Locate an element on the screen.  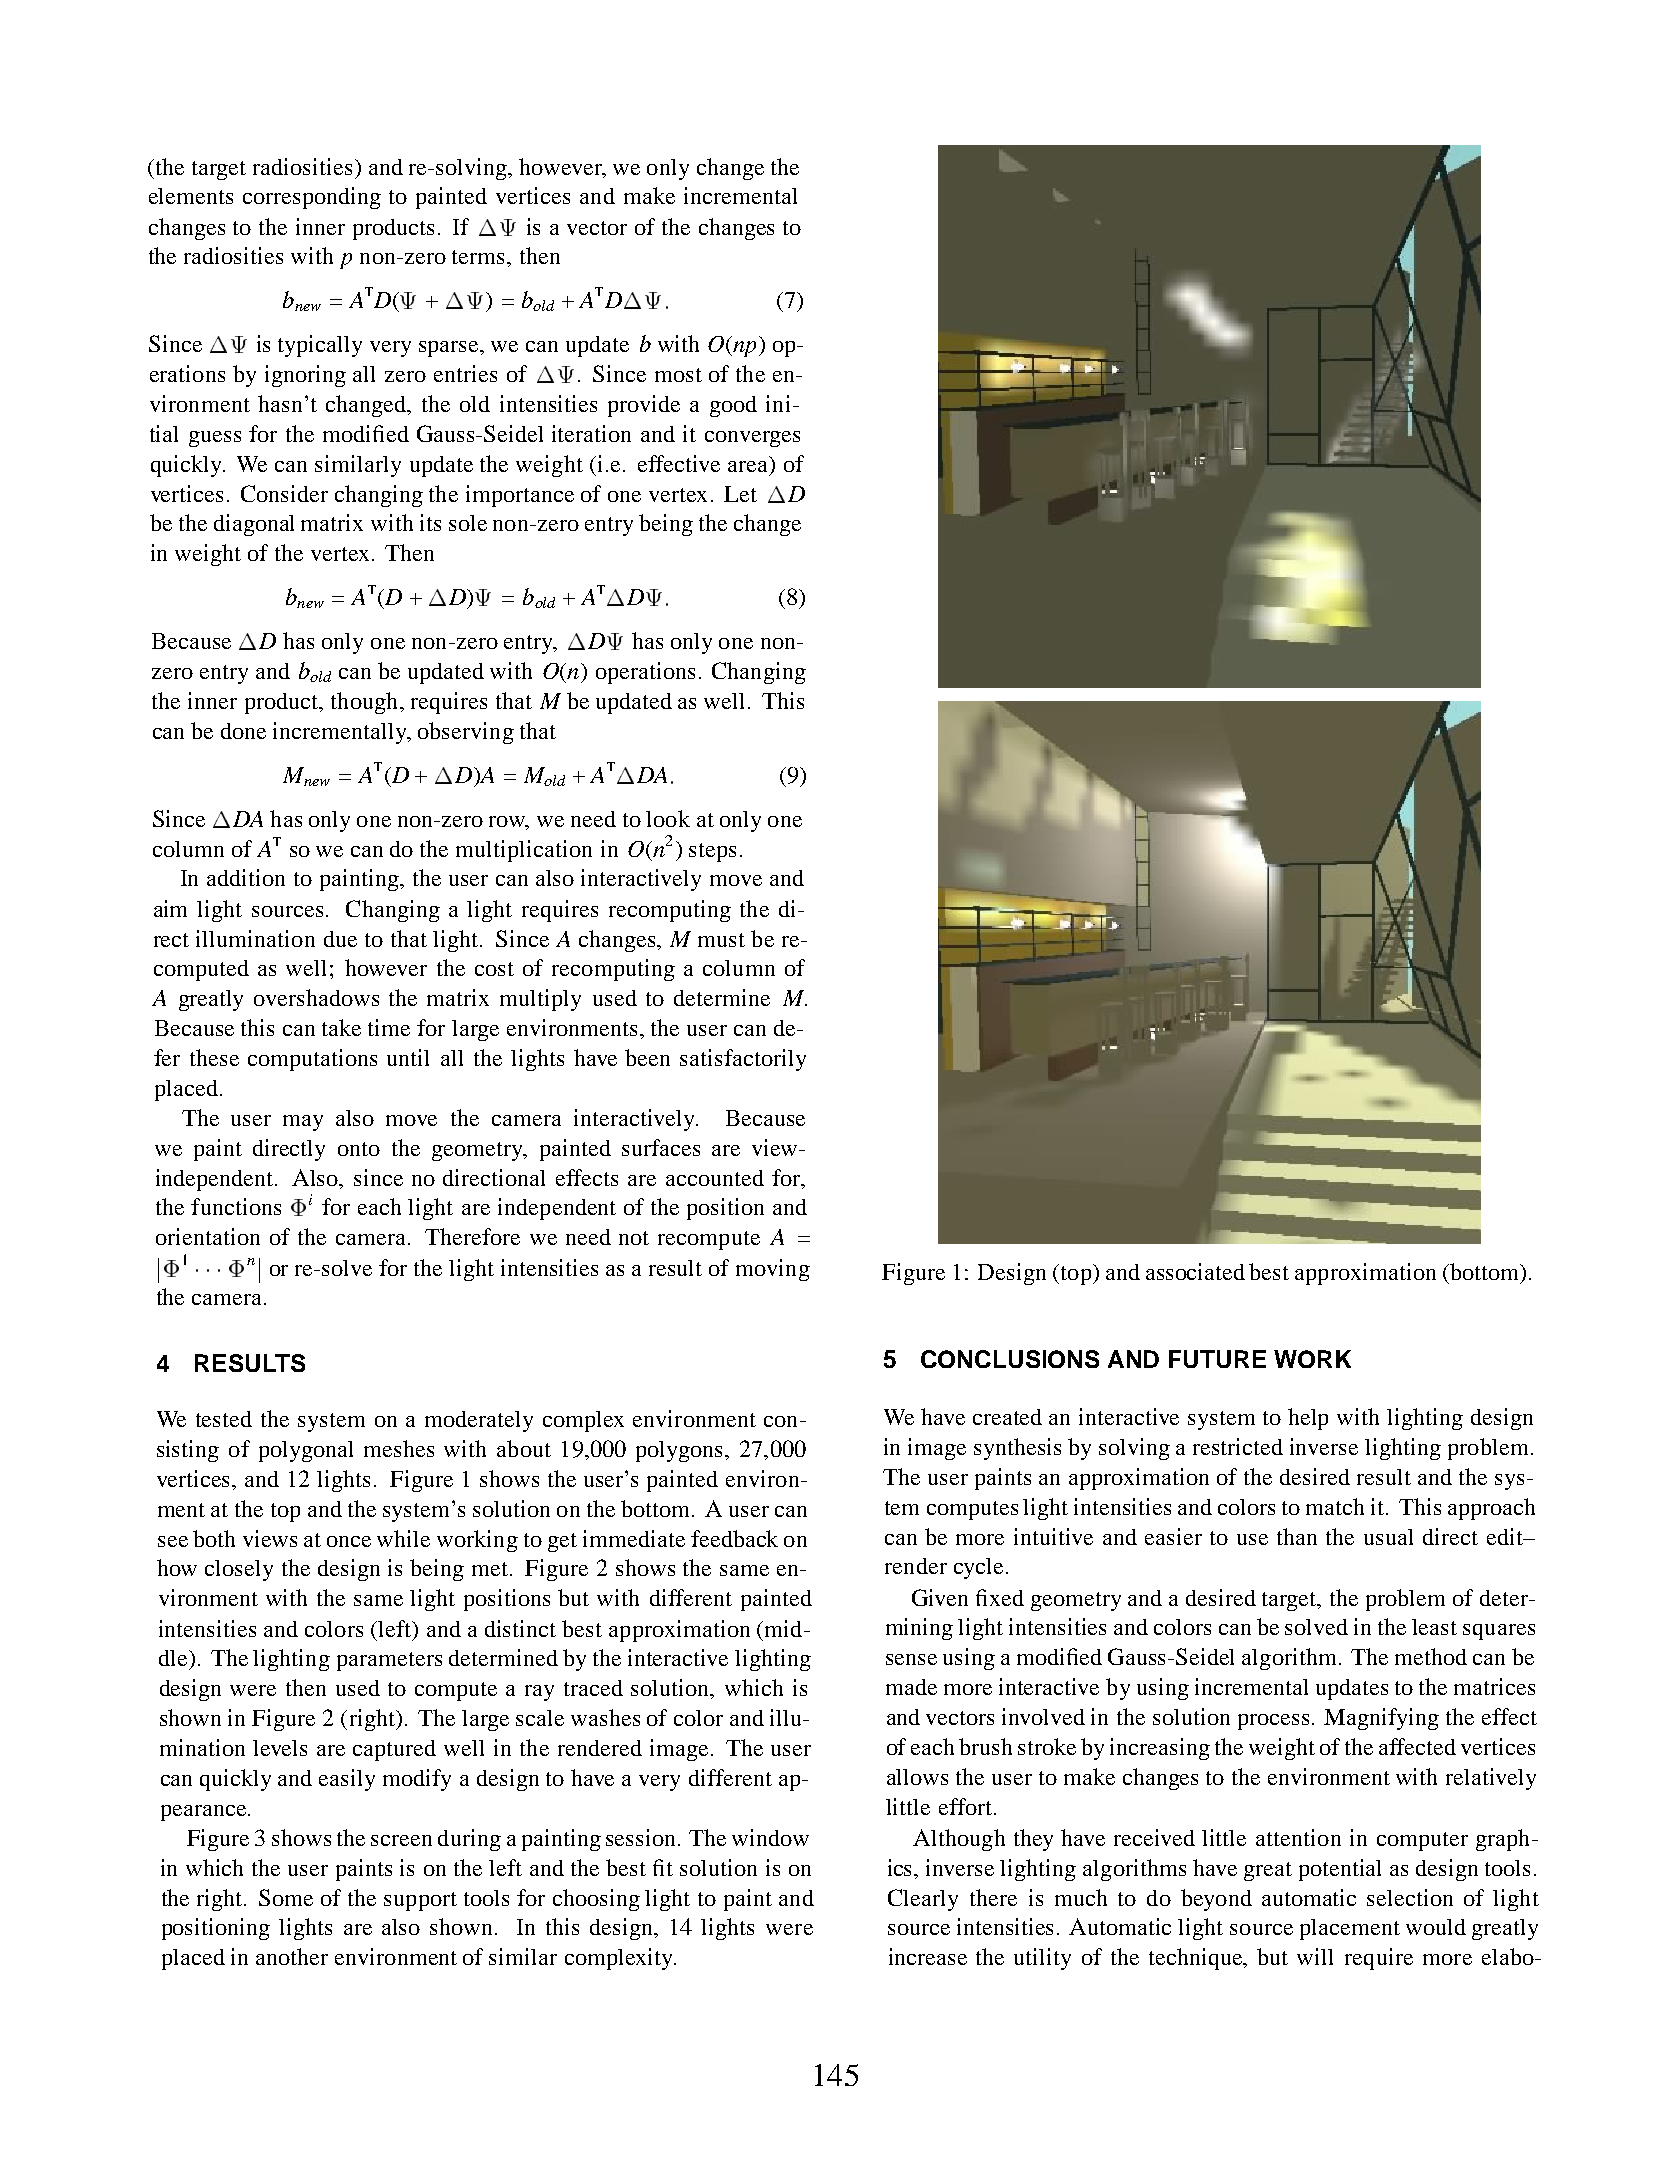
Some is located at coordinates (286, 1897).
